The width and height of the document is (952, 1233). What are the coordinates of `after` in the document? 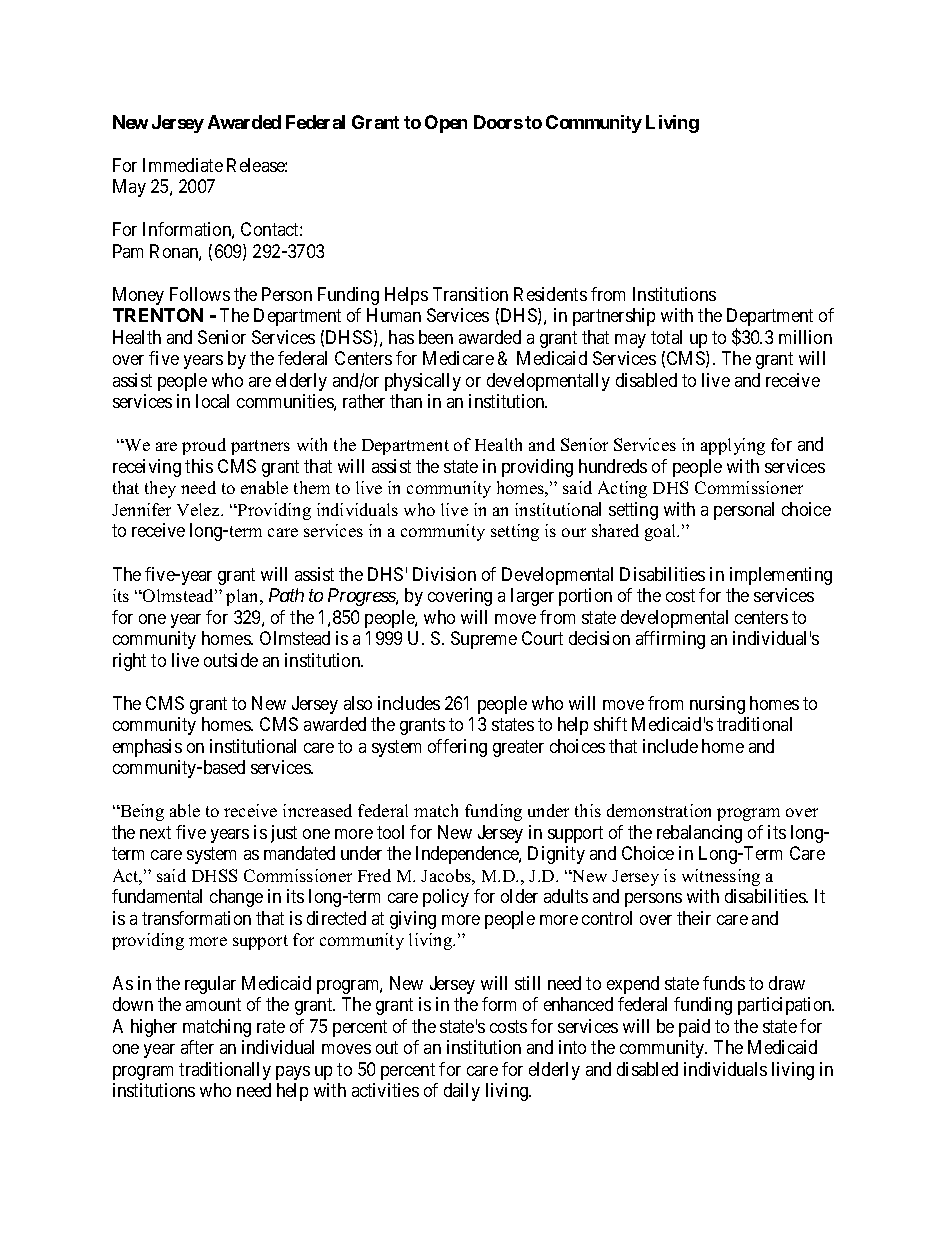 It's located at (197, 1047).
